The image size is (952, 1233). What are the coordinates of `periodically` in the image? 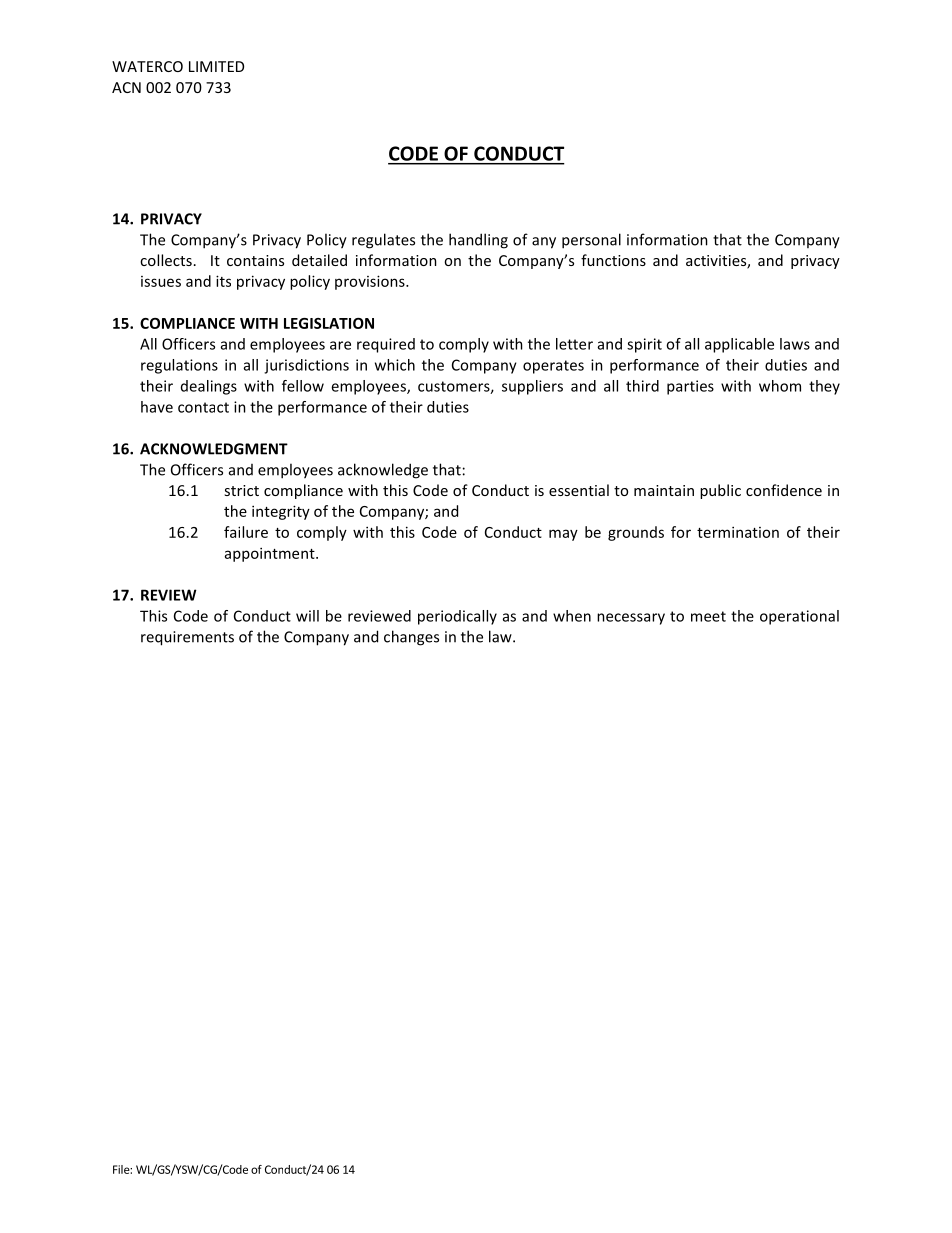 It's located at (457, 617).
